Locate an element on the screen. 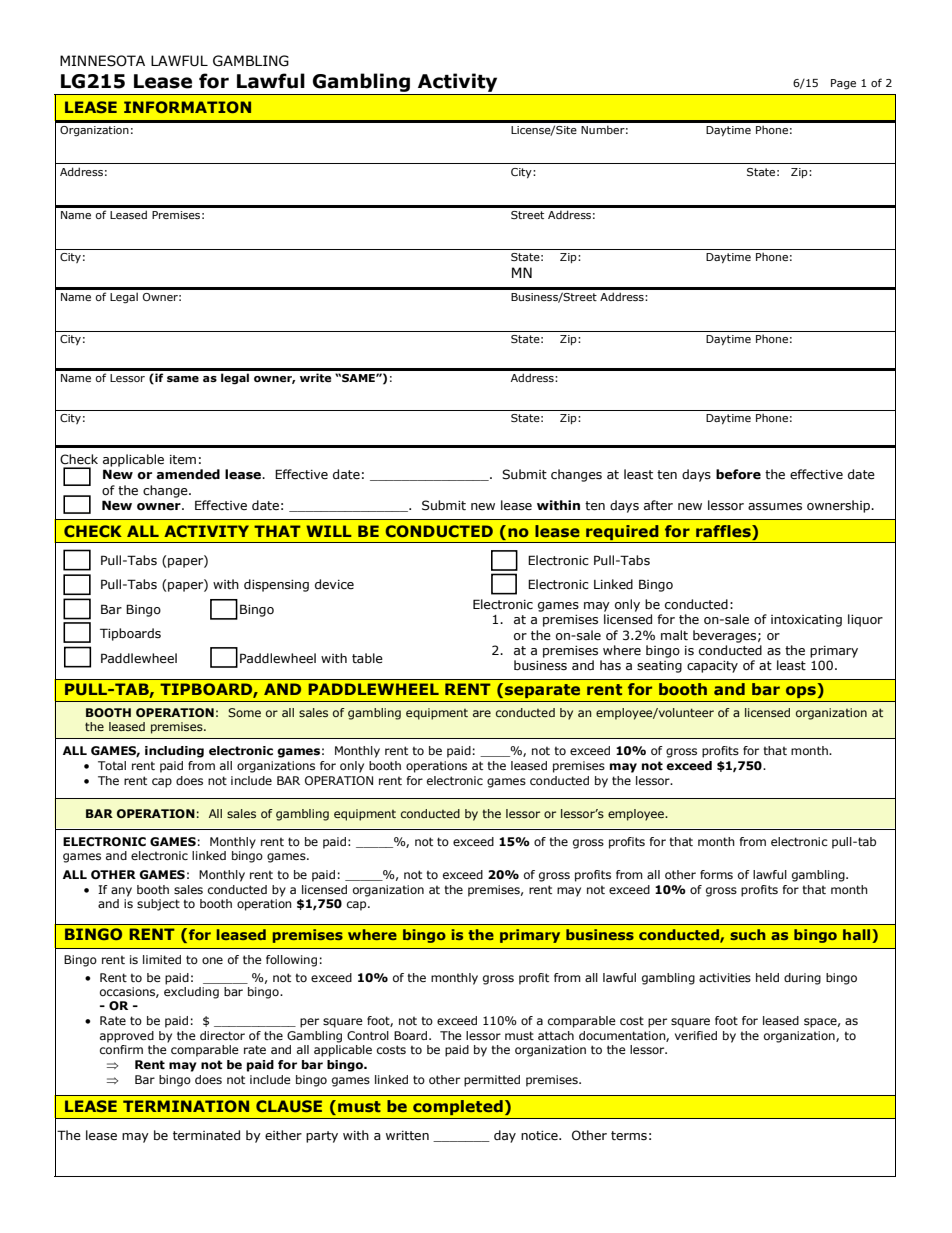 The image size is (952, 1233). subject is located at coordinates (158, 905).
